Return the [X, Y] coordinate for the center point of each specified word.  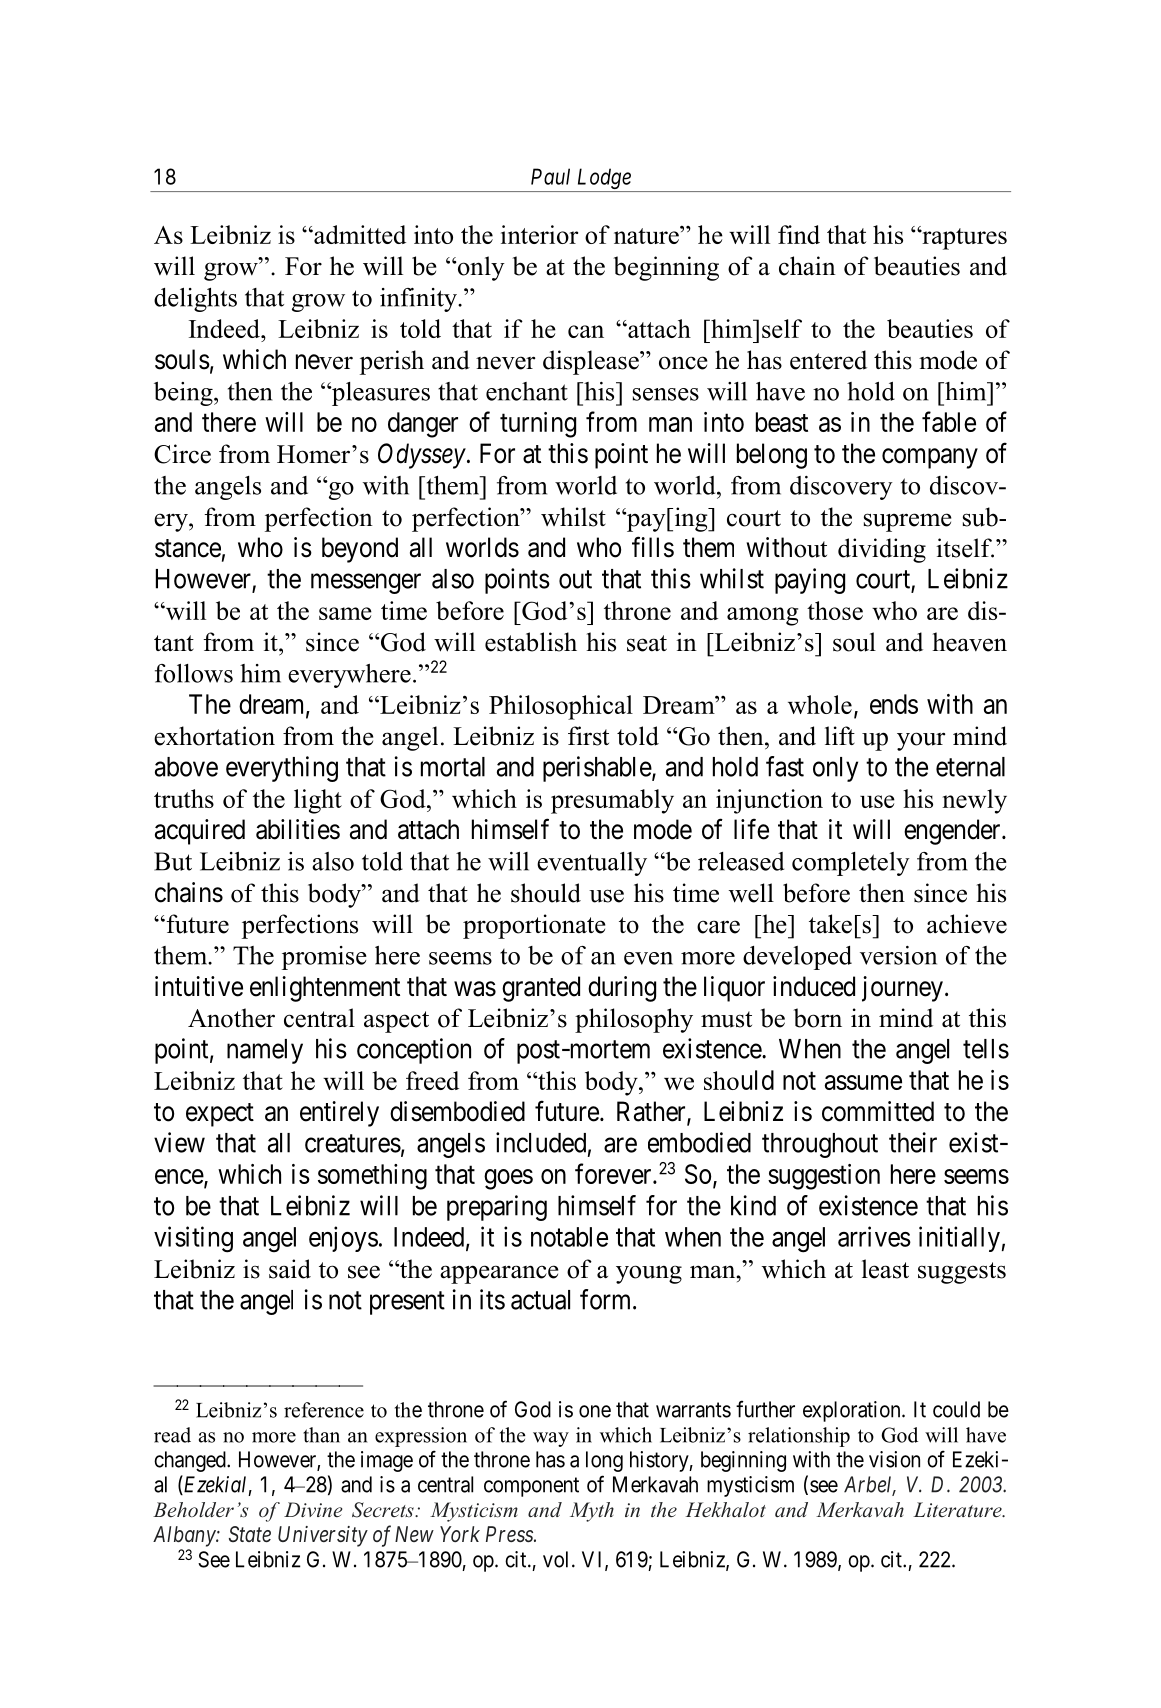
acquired [200, 832]
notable [569, 1237]
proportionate [534, 926]
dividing [882, 550]
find [799, 234]
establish [531, 642]
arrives [874, 1236]
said [290, 1269]
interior [539, 234]
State [250, 1534]
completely [851, 864]
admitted [359, 234]
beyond [360, 550]
